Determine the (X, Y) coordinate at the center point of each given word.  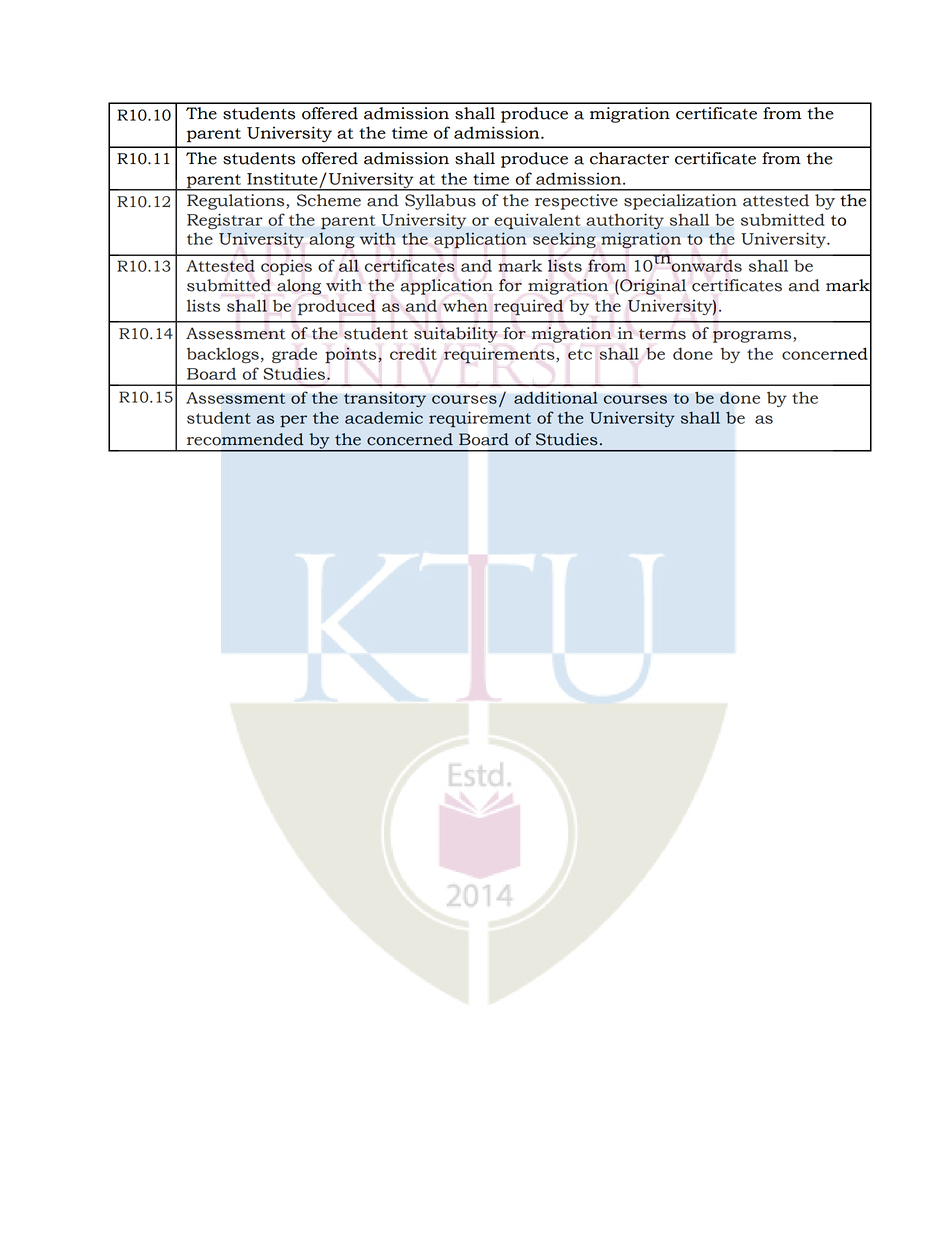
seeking (564, 240)
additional (556, 398)
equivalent (537, 222)
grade (294, 355)
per (293, 421)
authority (625, 221)
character (629, 158)
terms (662, 334)
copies (286, 267)
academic (384, 417)
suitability (456, 335)
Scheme (329, 200)
